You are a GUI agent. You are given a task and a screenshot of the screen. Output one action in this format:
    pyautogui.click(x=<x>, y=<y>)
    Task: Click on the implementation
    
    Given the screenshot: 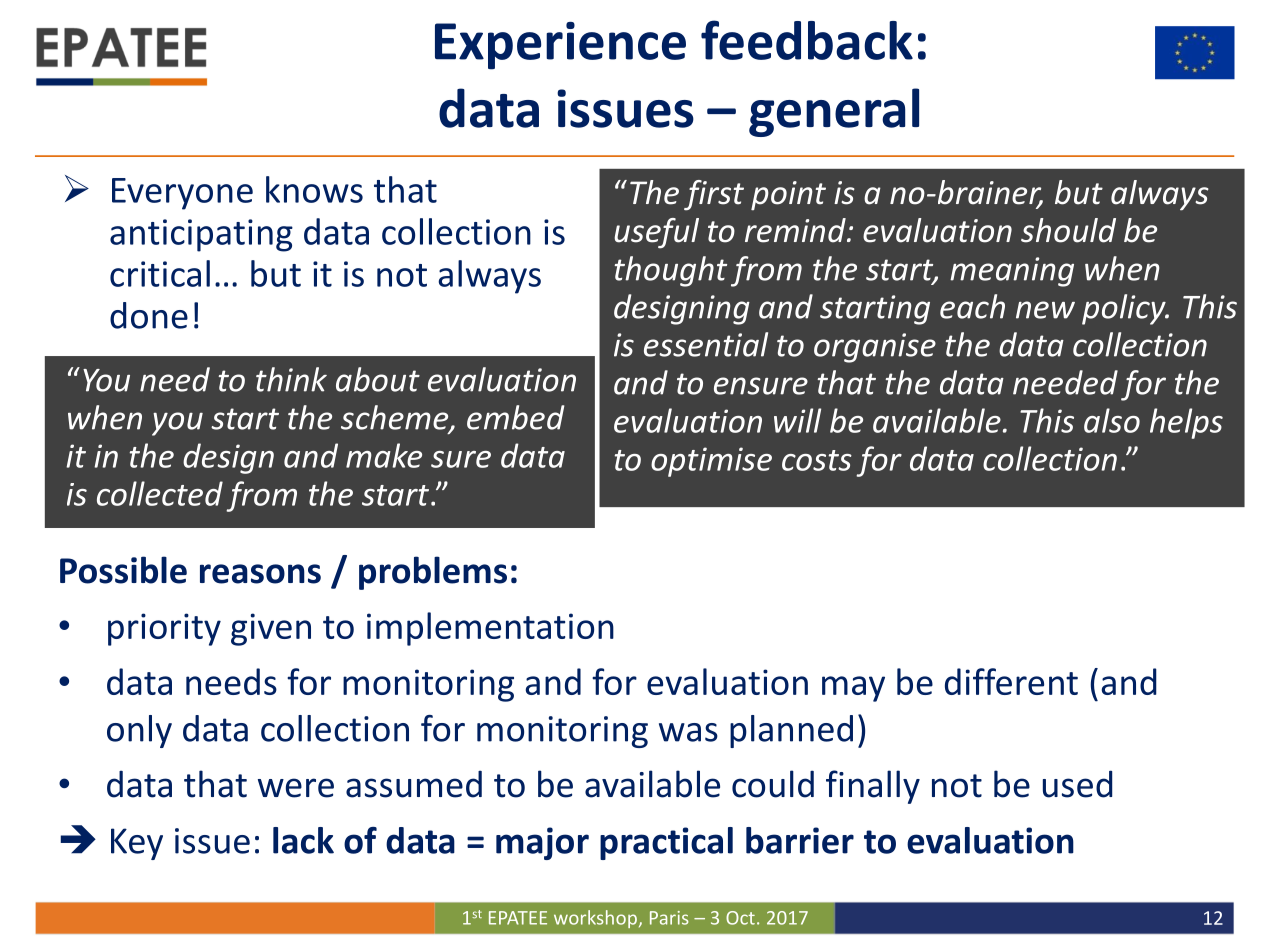 What is the action you would take?
    pyautogui.click(x=490, y=629)
